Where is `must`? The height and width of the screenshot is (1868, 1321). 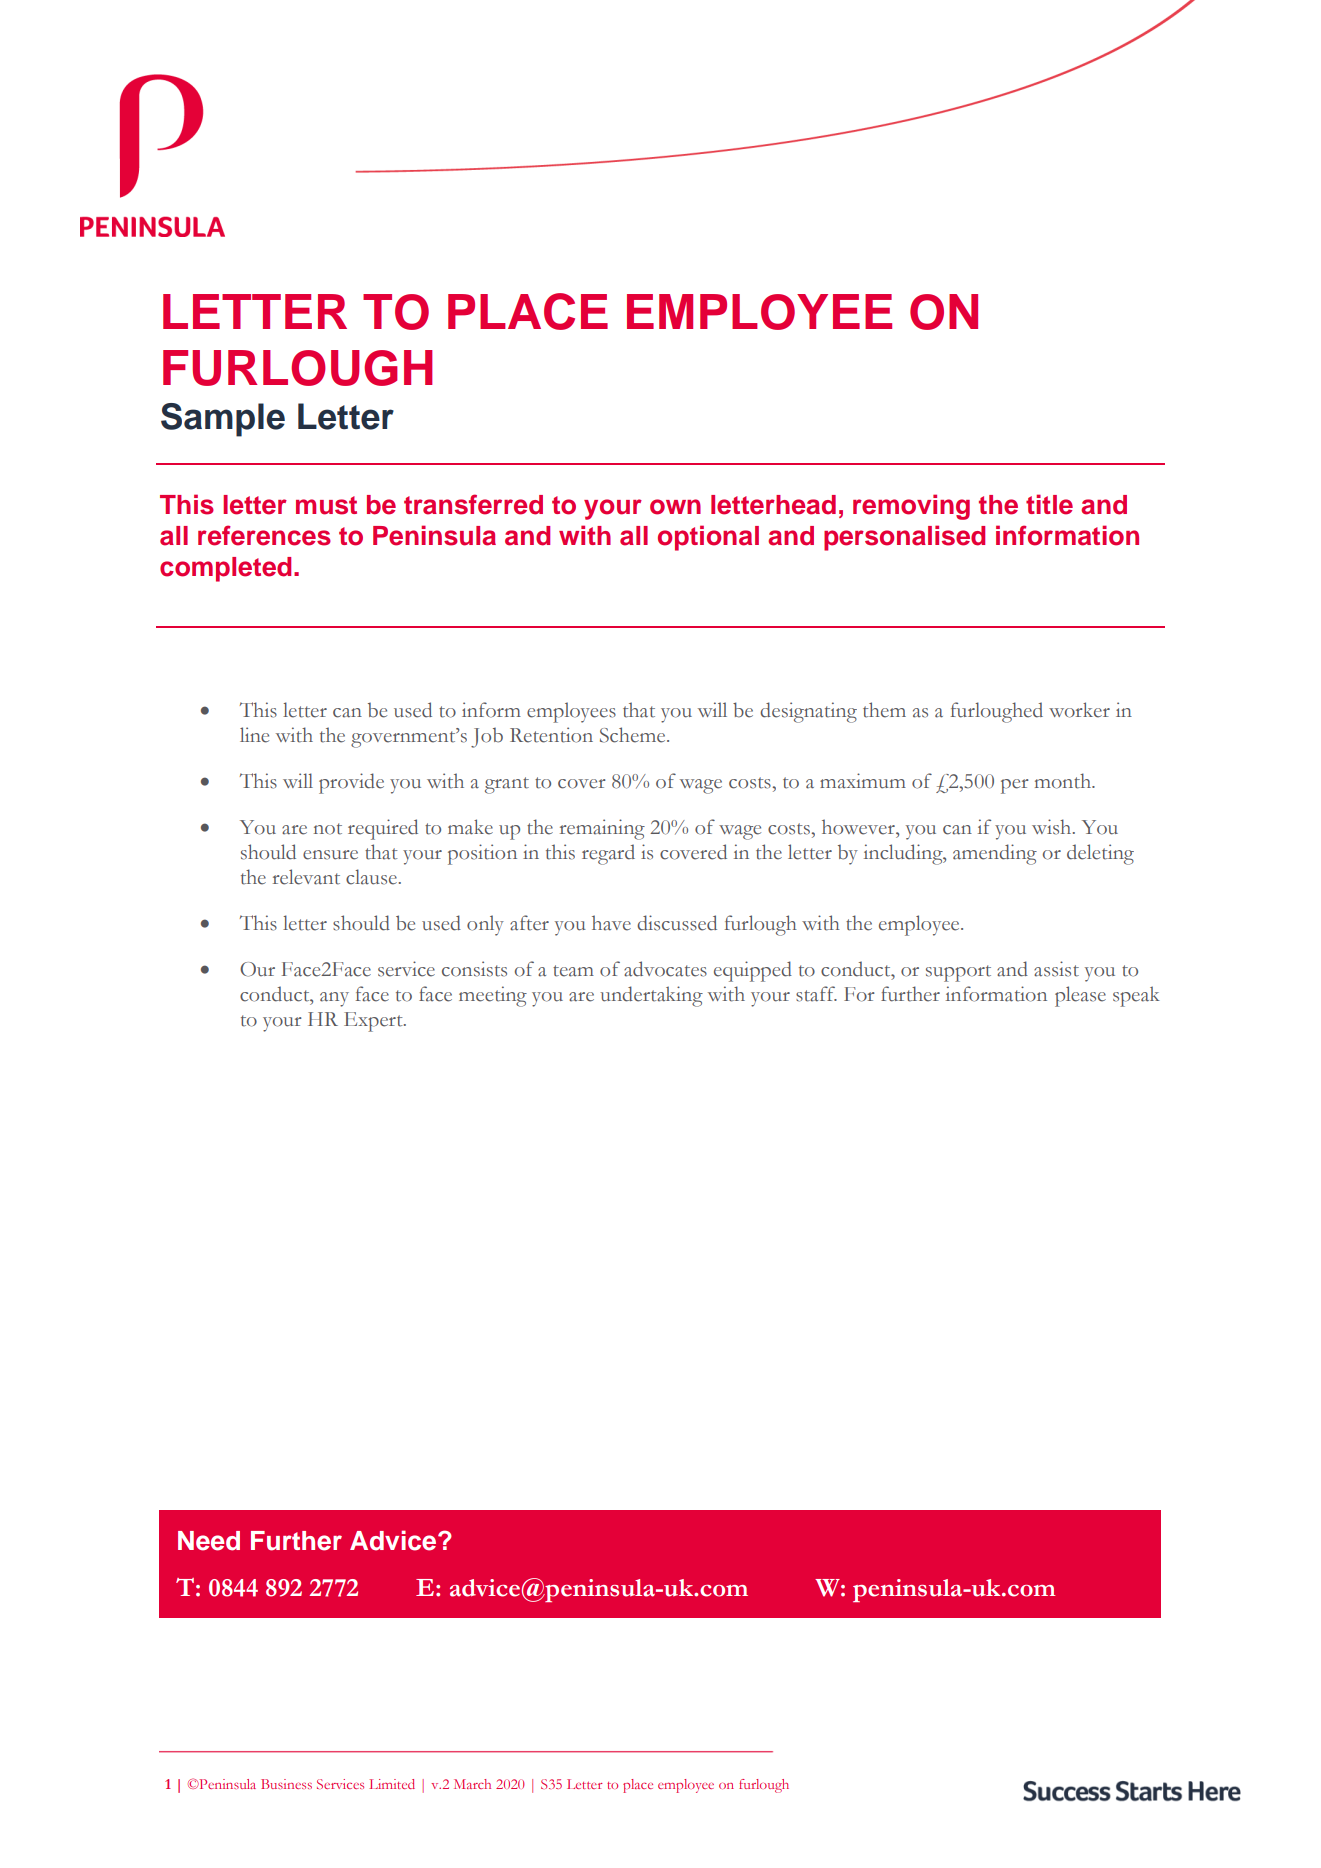 must is located at coordinates (326, 505).
